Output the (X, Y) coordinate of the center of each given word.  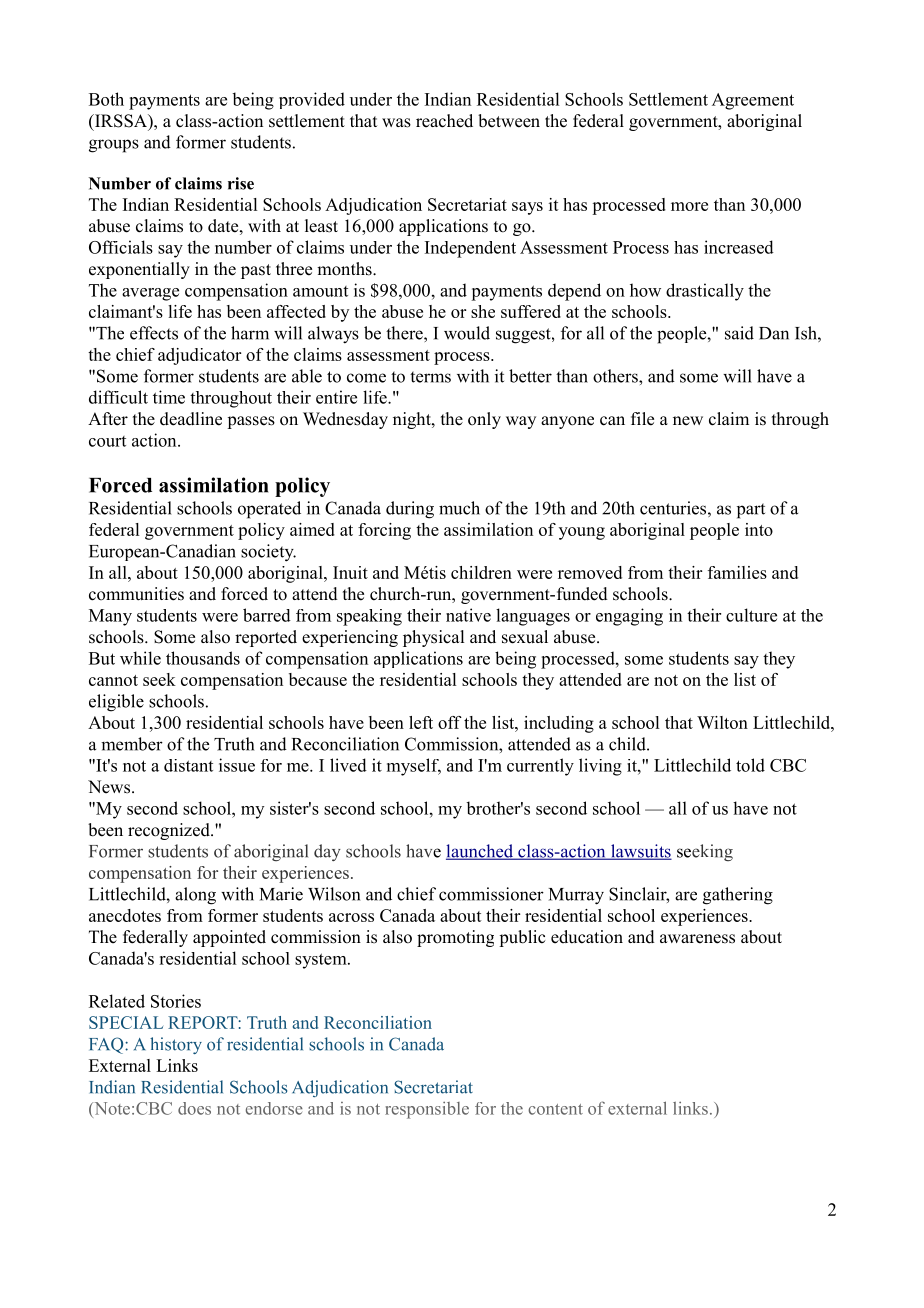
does (194, 1108)
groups (114, 146)
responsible (427, 1110)
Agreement (753, 101)
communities (136, 594)
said (739, 333)
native (468, 615)
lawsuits (640, 852)
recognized (170, 831)
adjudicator (199, 356)
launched (481, 852)
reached (444, 121)
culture (751, 615)
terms (430, 377)
